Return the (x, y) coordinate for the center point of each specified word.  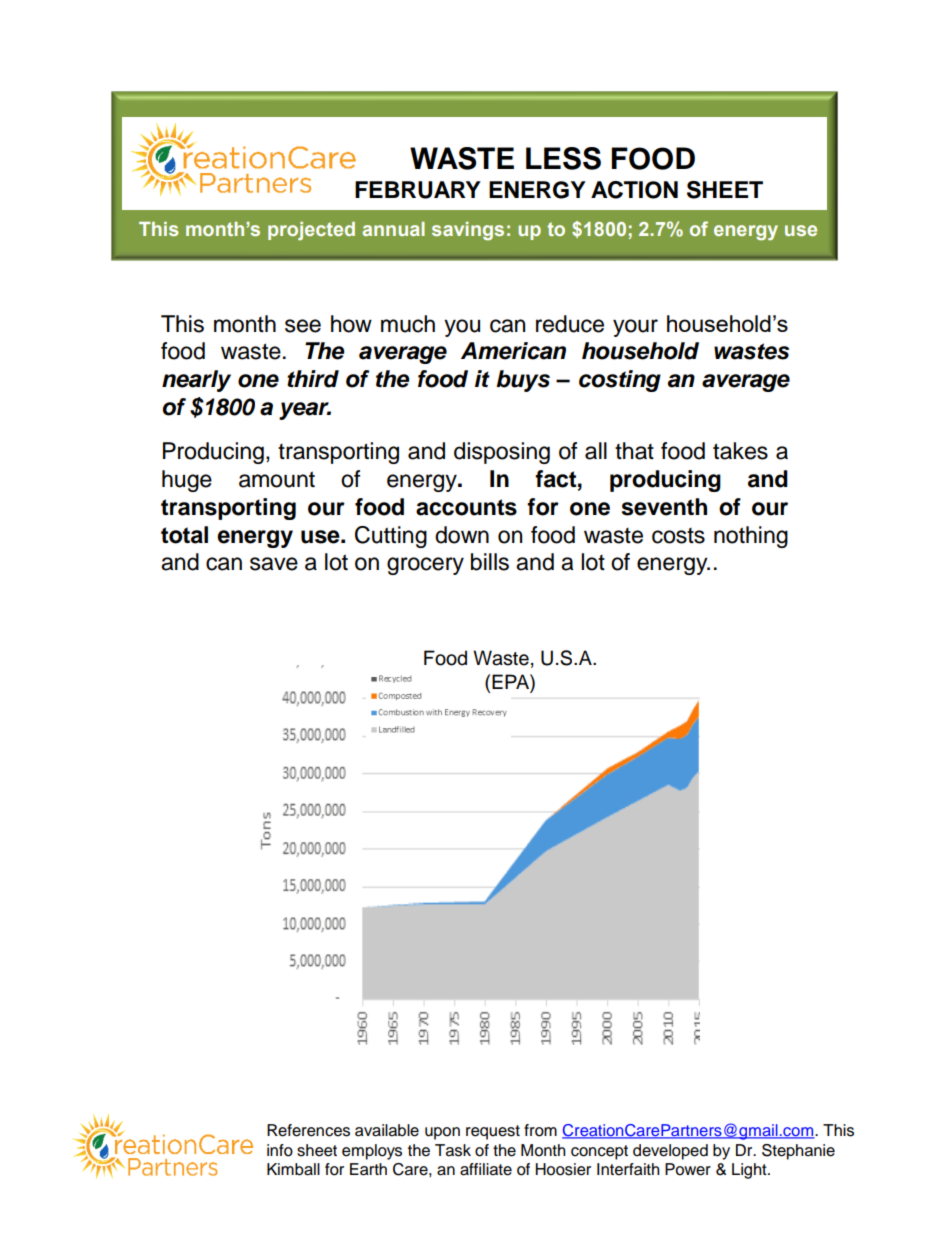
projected (311, 231)
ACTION (634, 190)
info (280, 1150)
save (274, 564)
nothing (751, 537)
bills (490, 562)
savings (468, 231)
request (493, 1132)
